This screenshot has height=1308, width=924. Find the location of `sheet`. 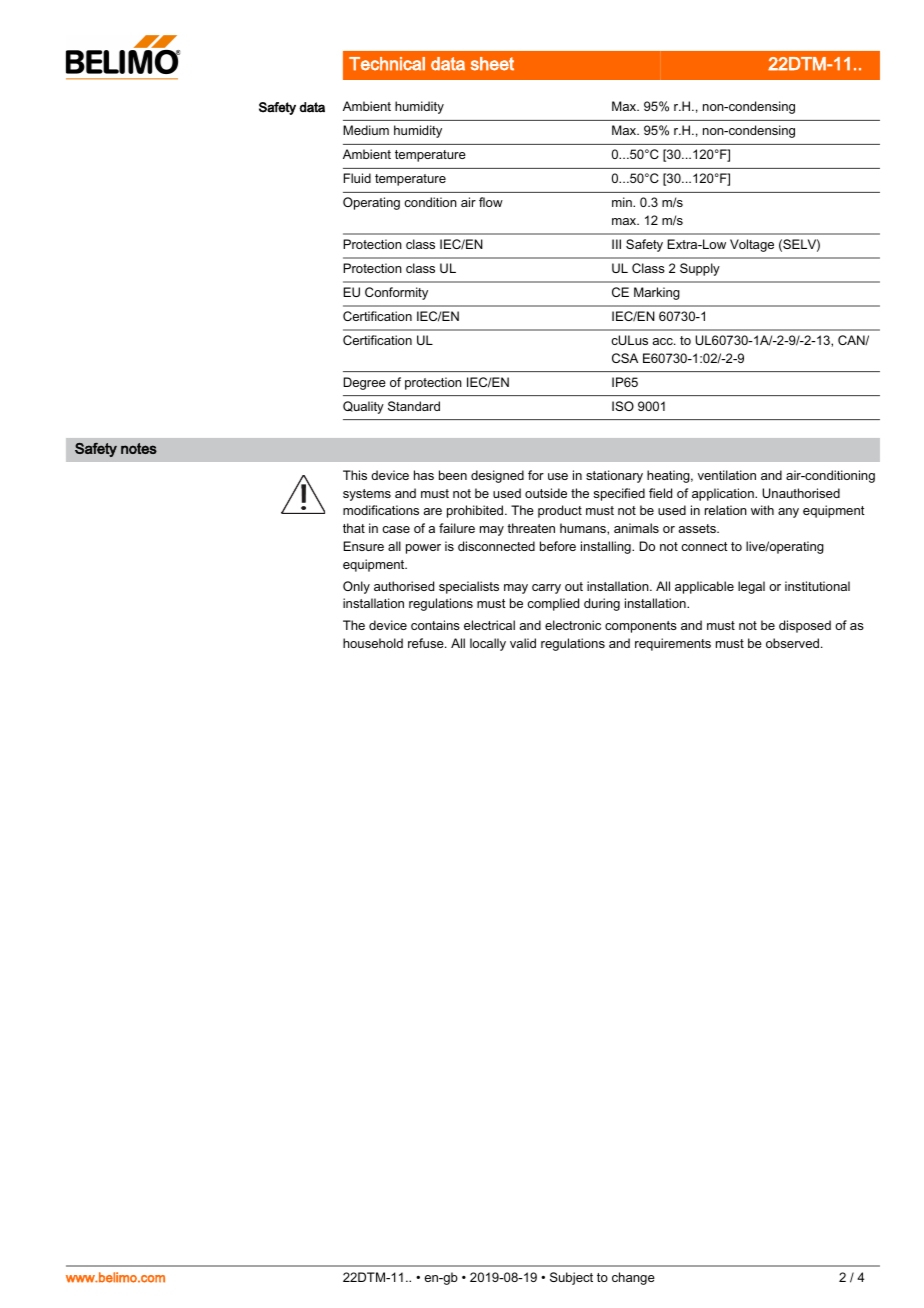

sheet is located at coordinates (492, 64).
